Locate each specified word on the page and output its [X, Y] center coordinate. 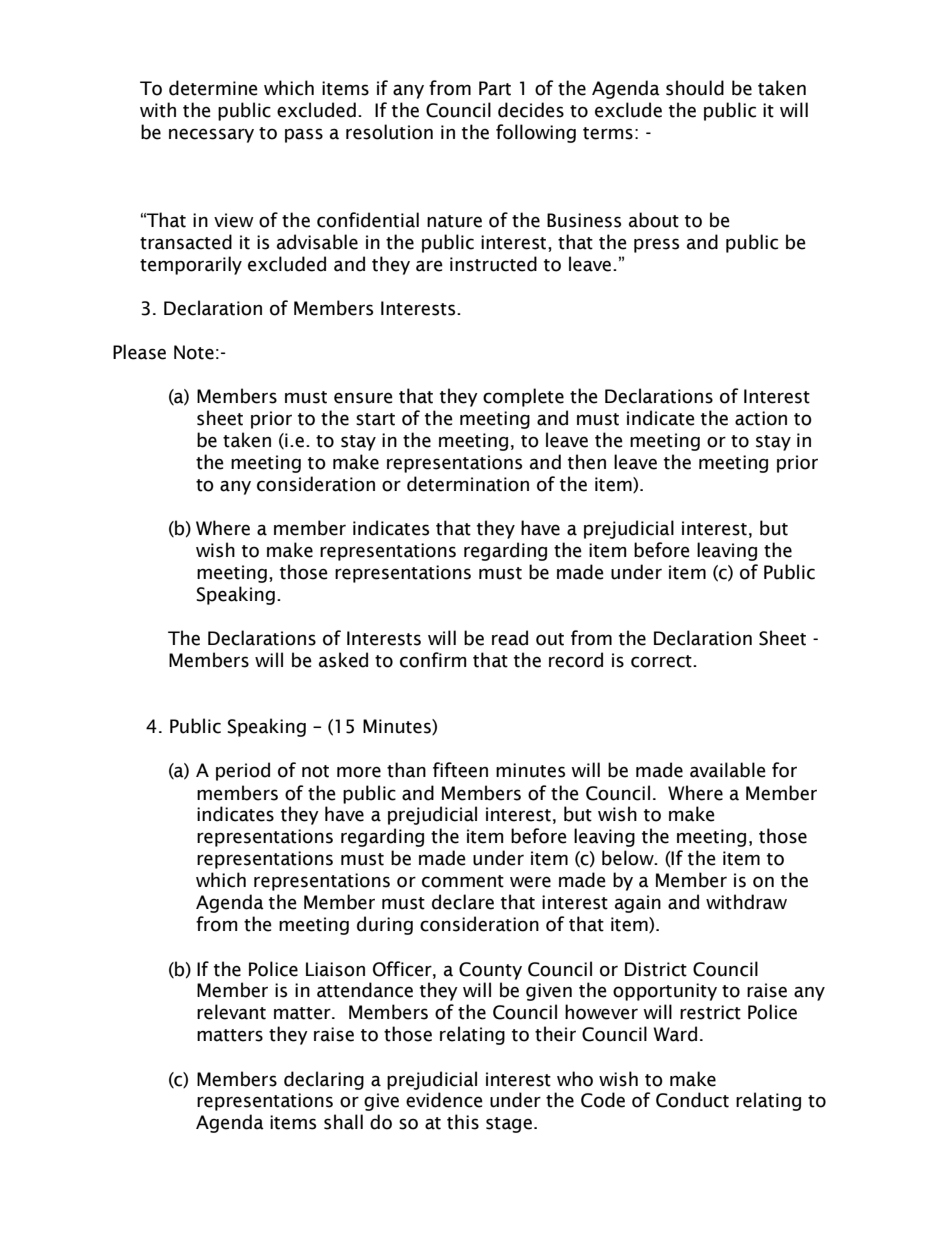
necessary [211, 135]
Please [139, 352]
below [629, 858]
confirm [433, 660]
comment [463, 881]
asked [343, 660]
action [761, 418]
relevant [231, 1012]
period [243, 771]
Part [495, 88]
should [695, 88]
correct [662, 661]
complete [523, 397]
